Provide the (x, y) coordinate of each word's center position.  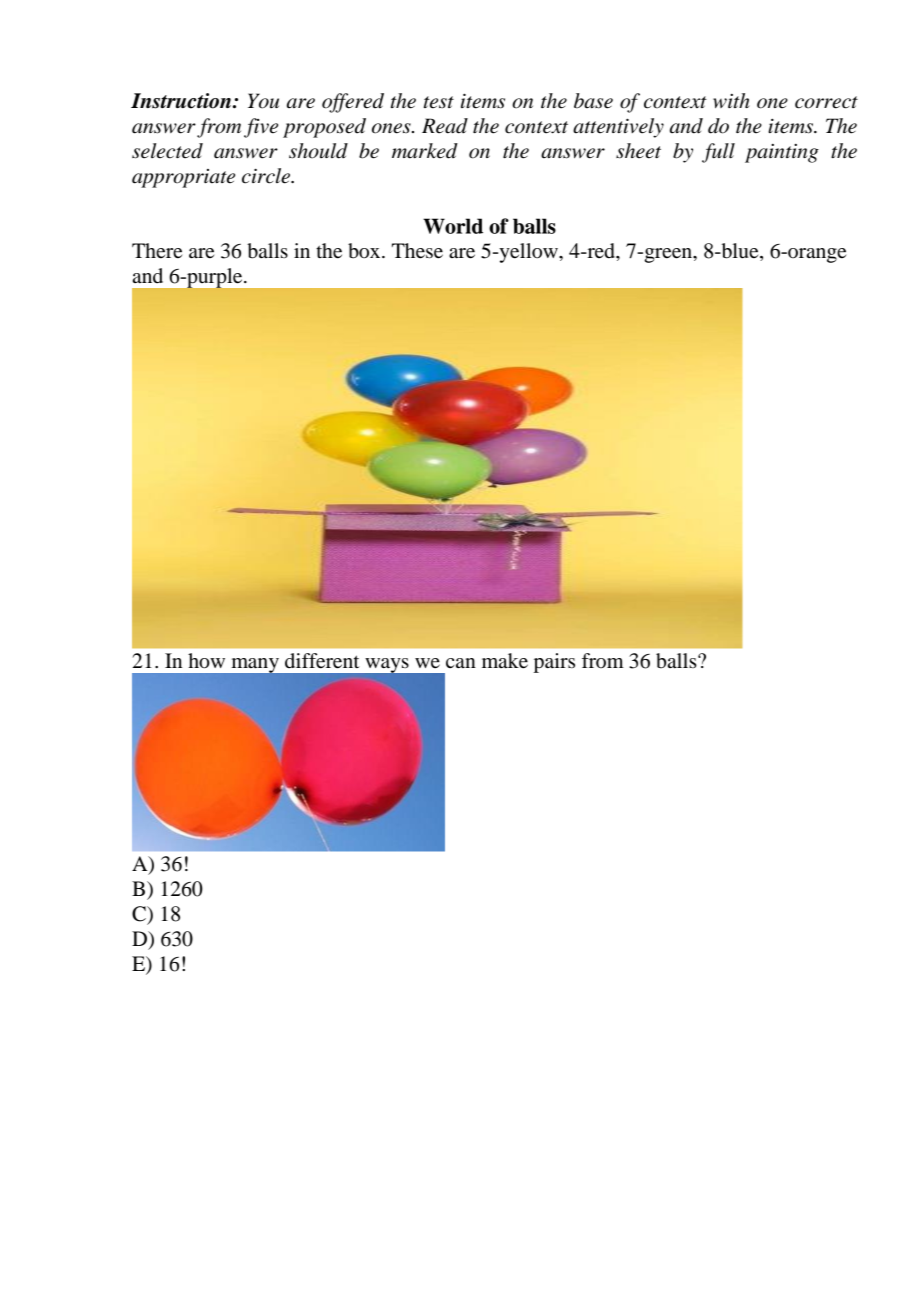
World (453, 226)
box (365, 251)
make (505, 661)
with (731, 100)
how (206, 661)
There (157, 251)
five (261, 128)
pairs (554, 663)
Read (445, 126)
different (322, 661)
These (417, 251)
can (461, 663)
